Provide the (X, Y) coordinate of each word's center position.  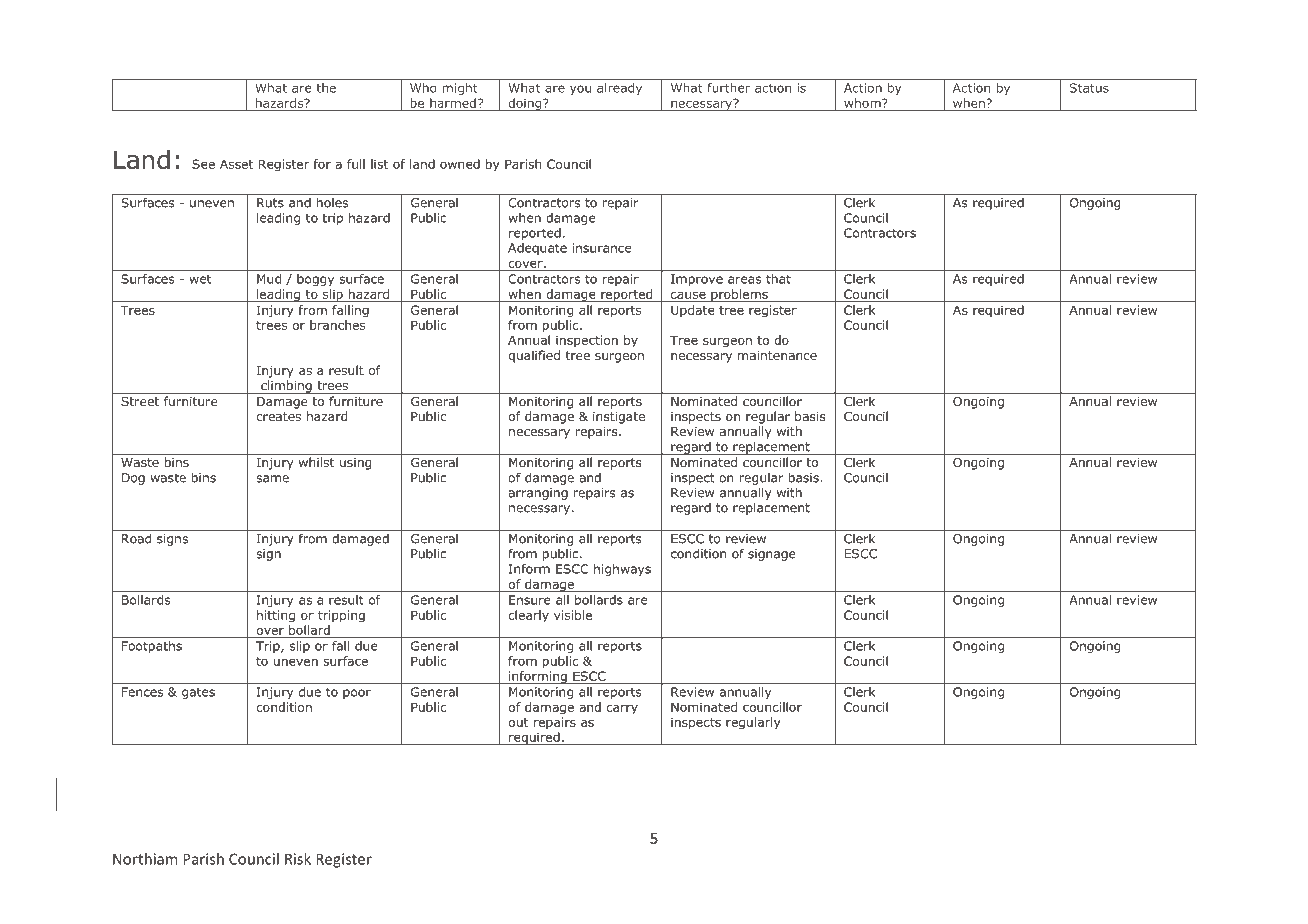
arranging (538, 494)
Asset (236, 164)
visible (573, 615)
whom (863, 103)
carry (622, 710)
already (619, 89)
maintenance (777, 355)
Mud (269, 279)
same (272, 479)
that (778, 279)
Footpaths (152, 647)
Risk (298, 859)
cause (688, 295)
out (518, 722)
